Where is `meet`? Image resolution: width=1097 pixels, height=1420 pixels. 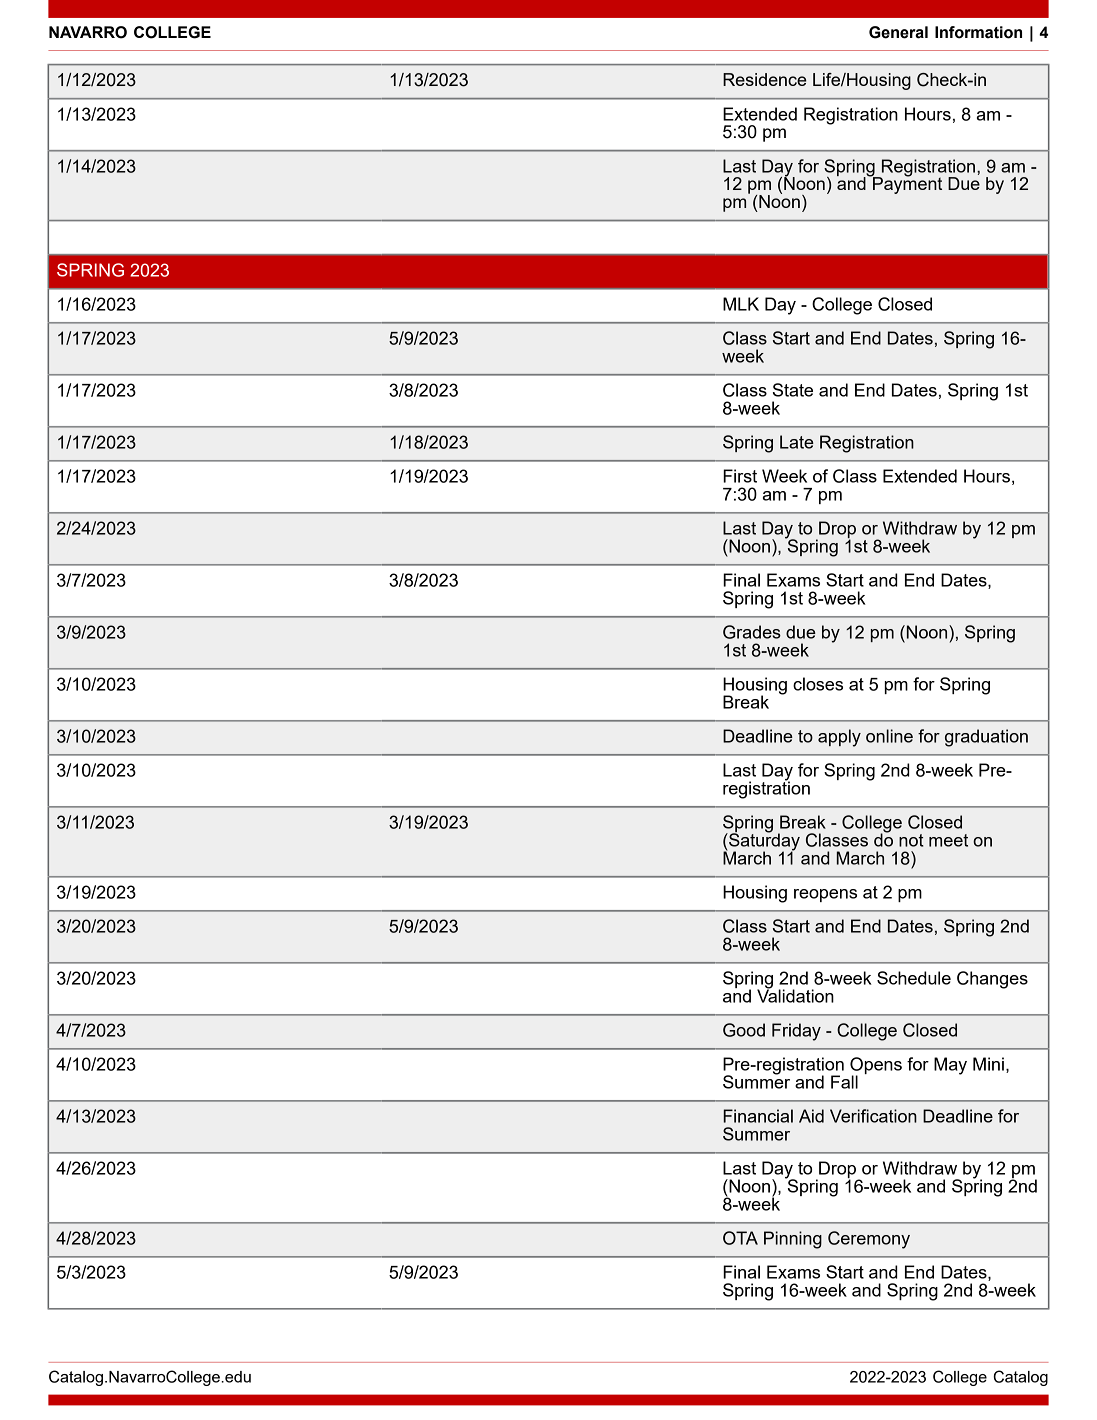 meet is located at coordinates (948, 840).
